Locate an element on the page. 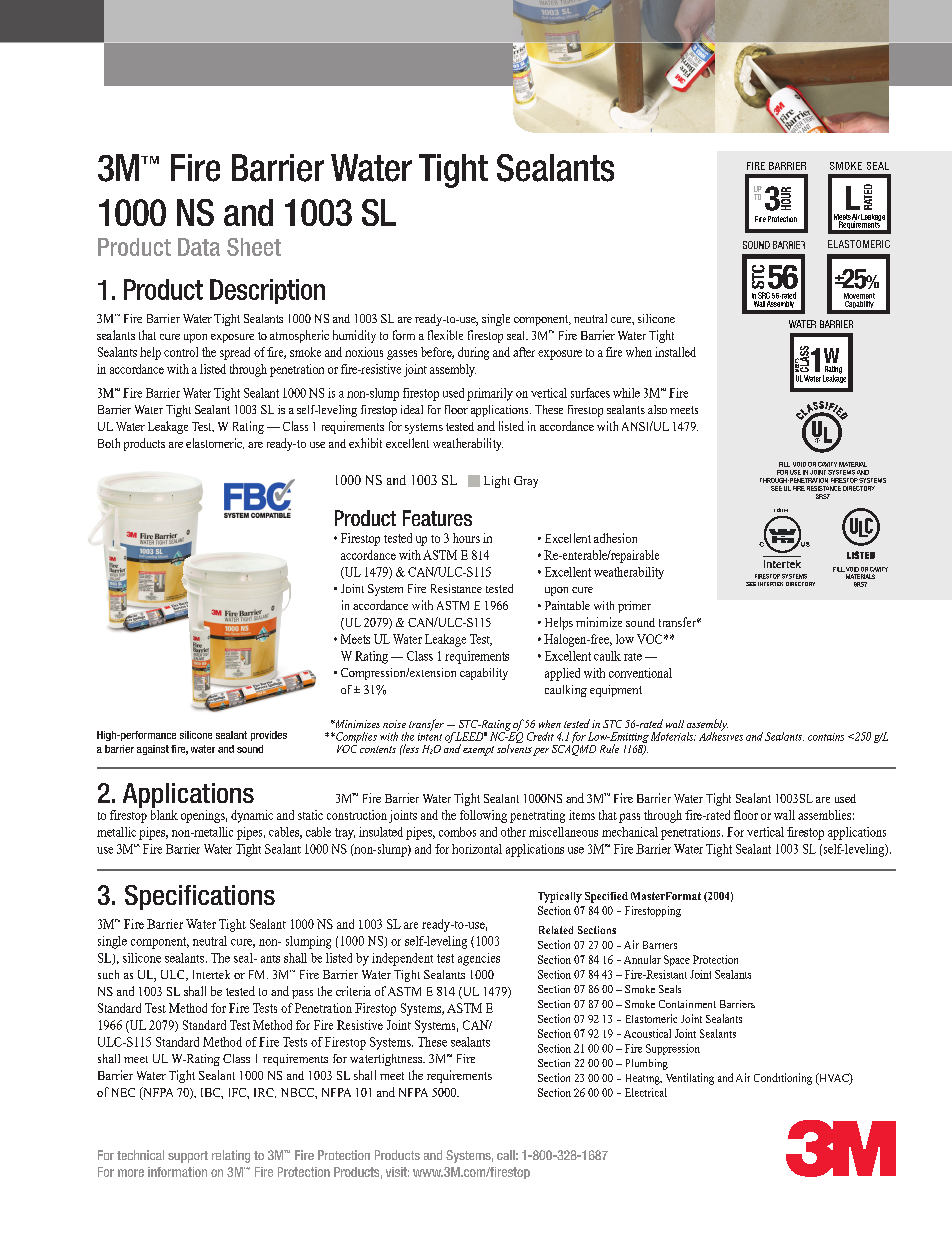 This page has width=952, height=1233. support is located at coordinates (188, 1157).
